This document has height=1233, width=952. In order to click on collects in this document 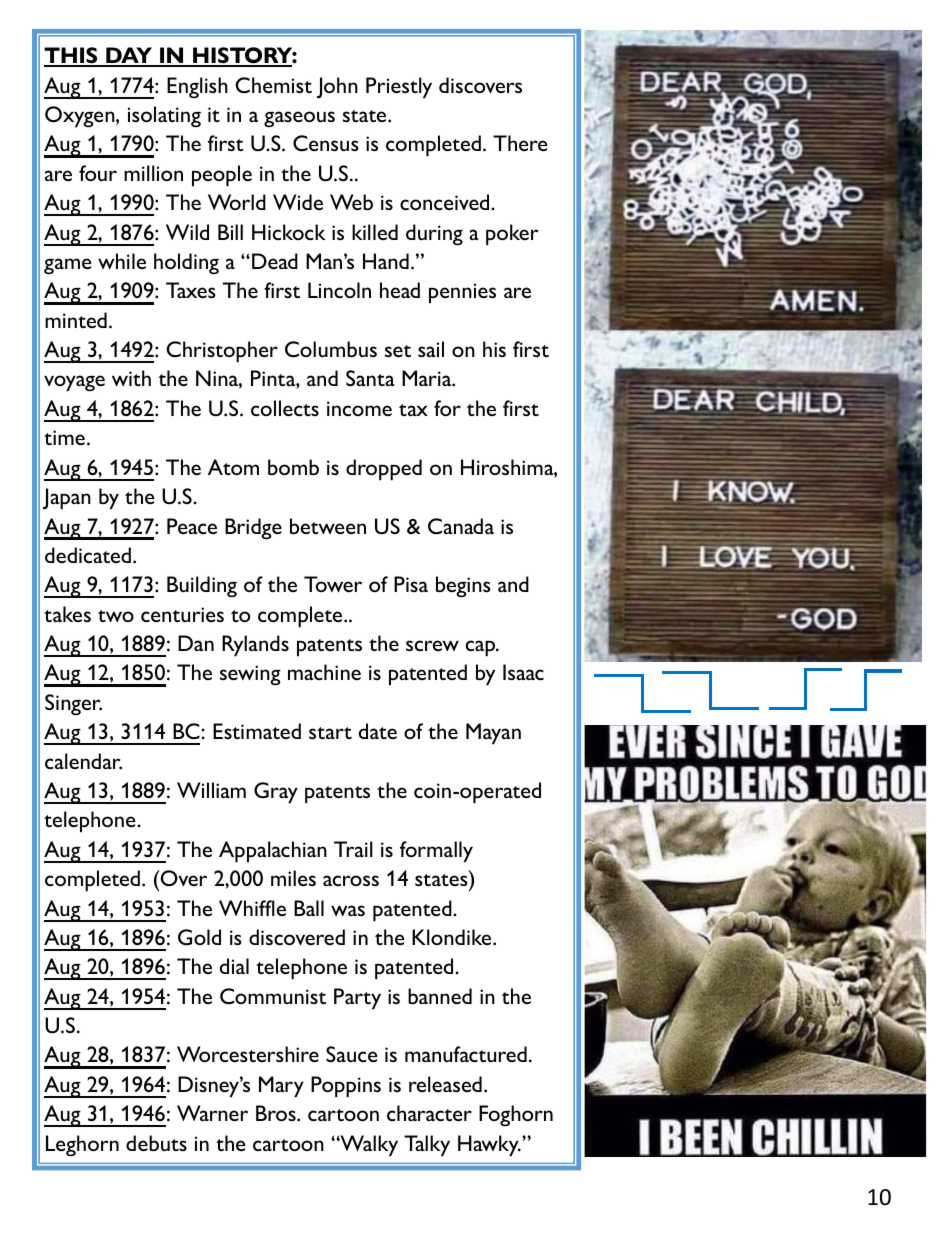, I will do `click(285, 408)`.
